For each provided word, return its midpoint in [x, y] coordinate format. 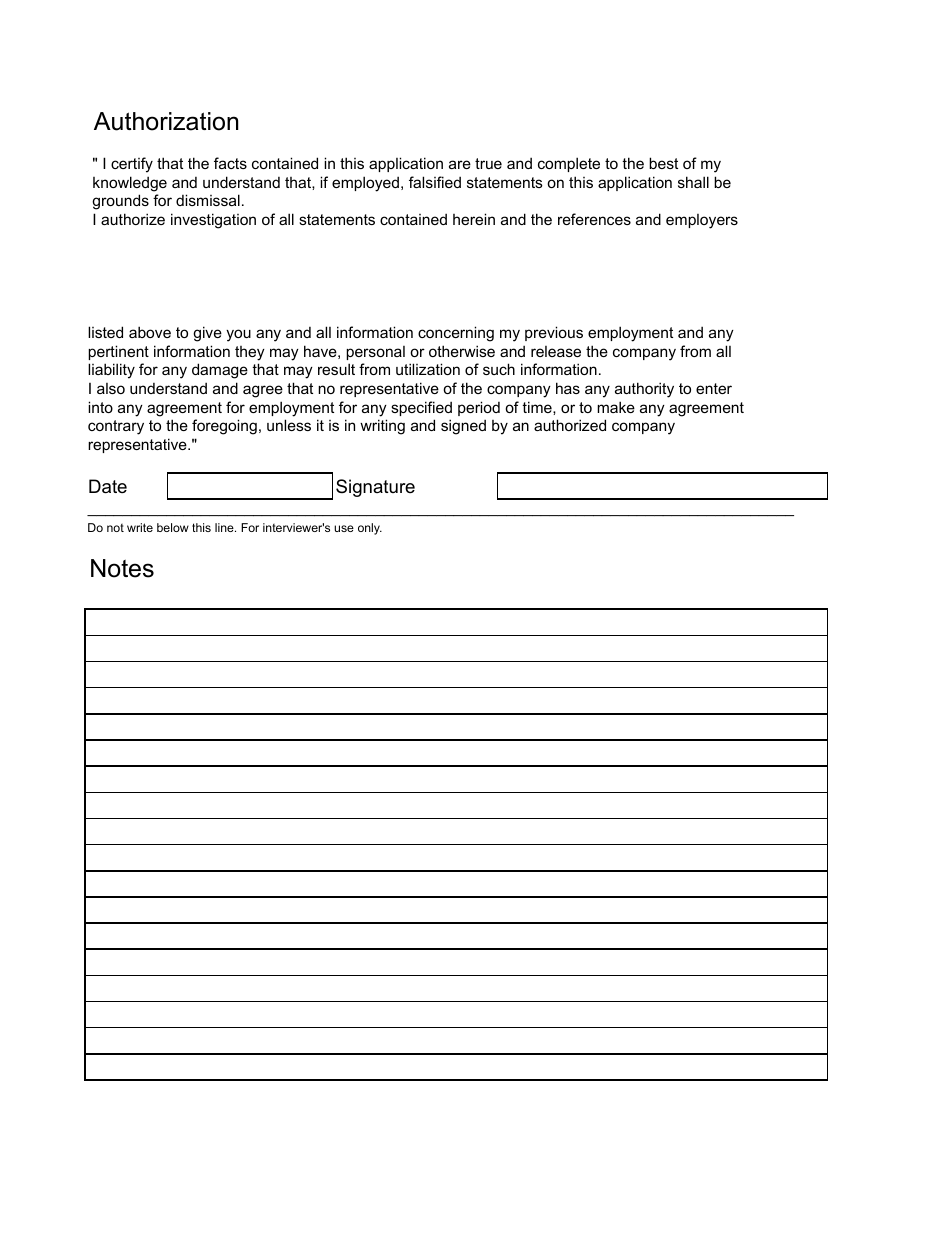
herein [474, 219]
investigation [213, 221]
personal [375, 353]
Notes [122, 568]
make [616, 407]
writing [382, 427]
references [594, 219]
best [663, 163]
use [344, 528]
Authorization [166, 121]
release [556, 351]
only [370, 529]
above [150, 332]
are [460, 164]
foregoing [224, 427]
